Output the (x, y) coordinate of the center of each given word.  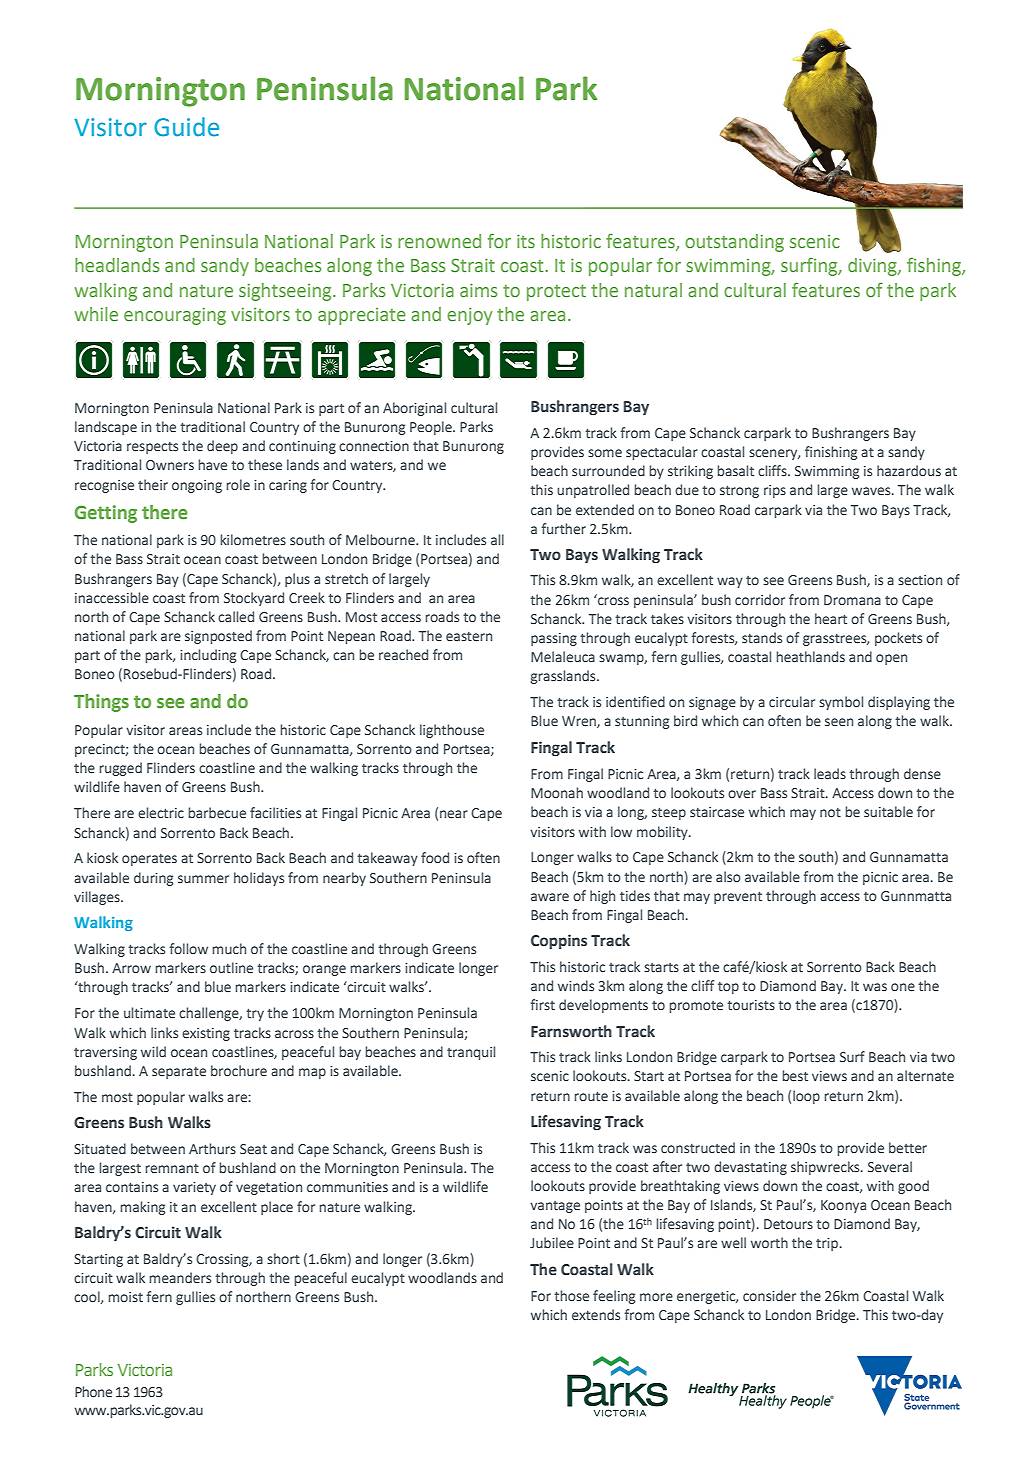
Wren (580, 722)
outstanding (734, 243)
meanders (180, 1278)
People (432, 428)
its (526, 241)
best (795, 1076)
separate (179, 1073)
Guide (186, 127)
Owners (170, 465)
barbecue (217, 812)
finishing (831, 453)
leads (830, 773)
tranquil (471, 1053)
